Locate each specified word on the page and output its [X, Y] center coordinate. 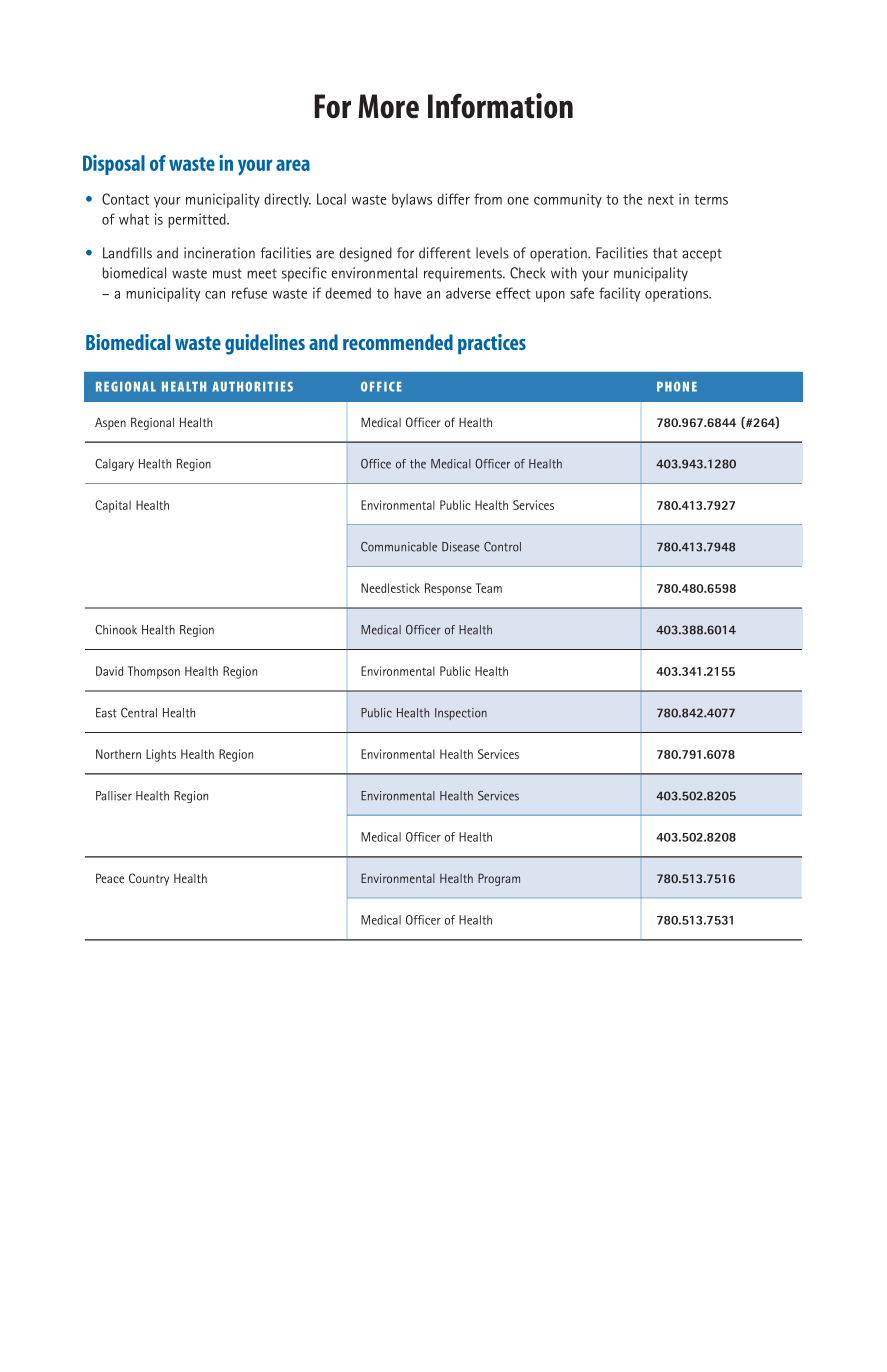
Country [149, 879]
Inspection [461, 714]
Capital [113, 506]
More [388, 106]
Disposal [114, 165]
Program [499, 879]
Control [502, 547]
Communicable [399, 547]
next [661, 200]
